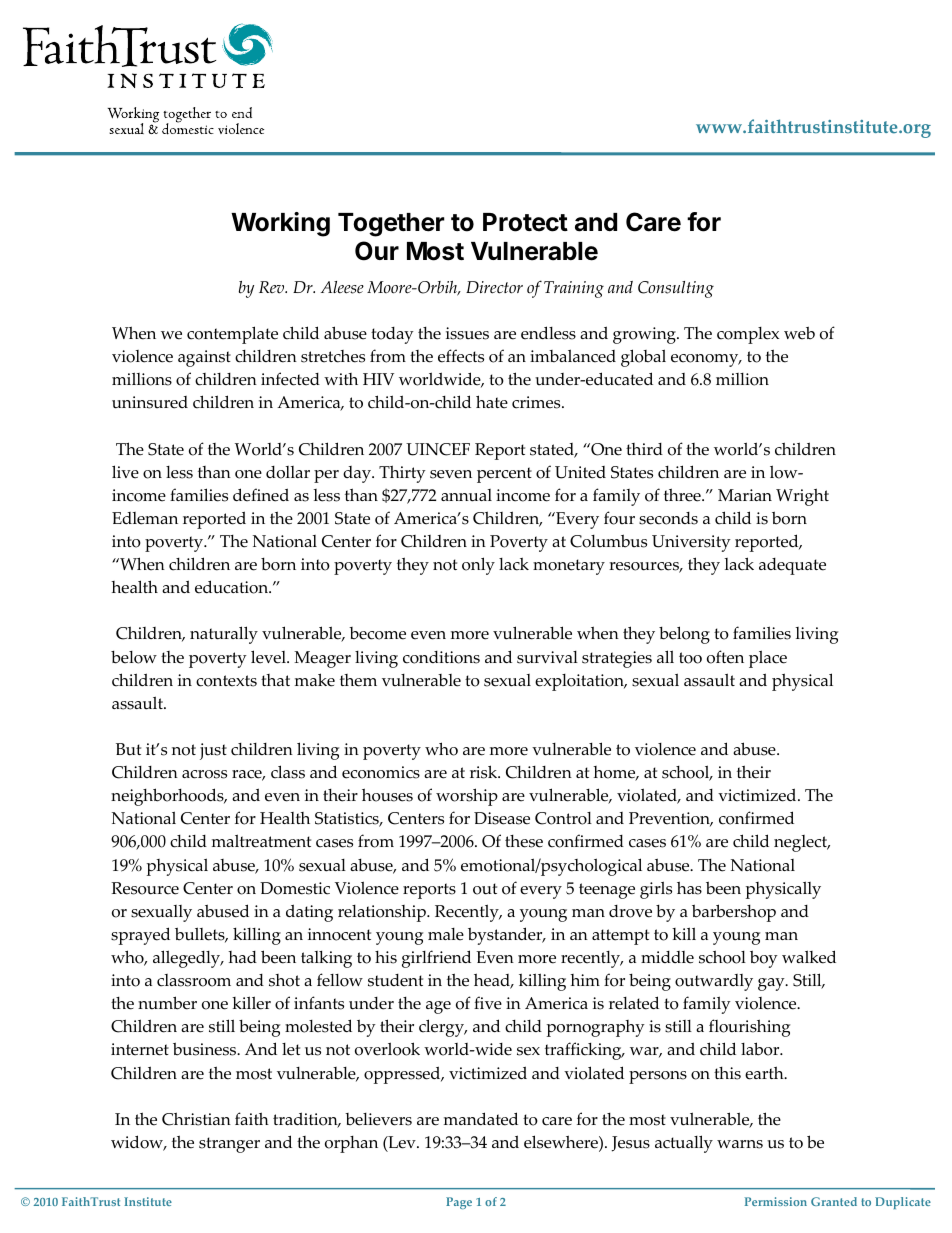 This image has width=952, height=1233. I want to click on these, so click(524, 841).
